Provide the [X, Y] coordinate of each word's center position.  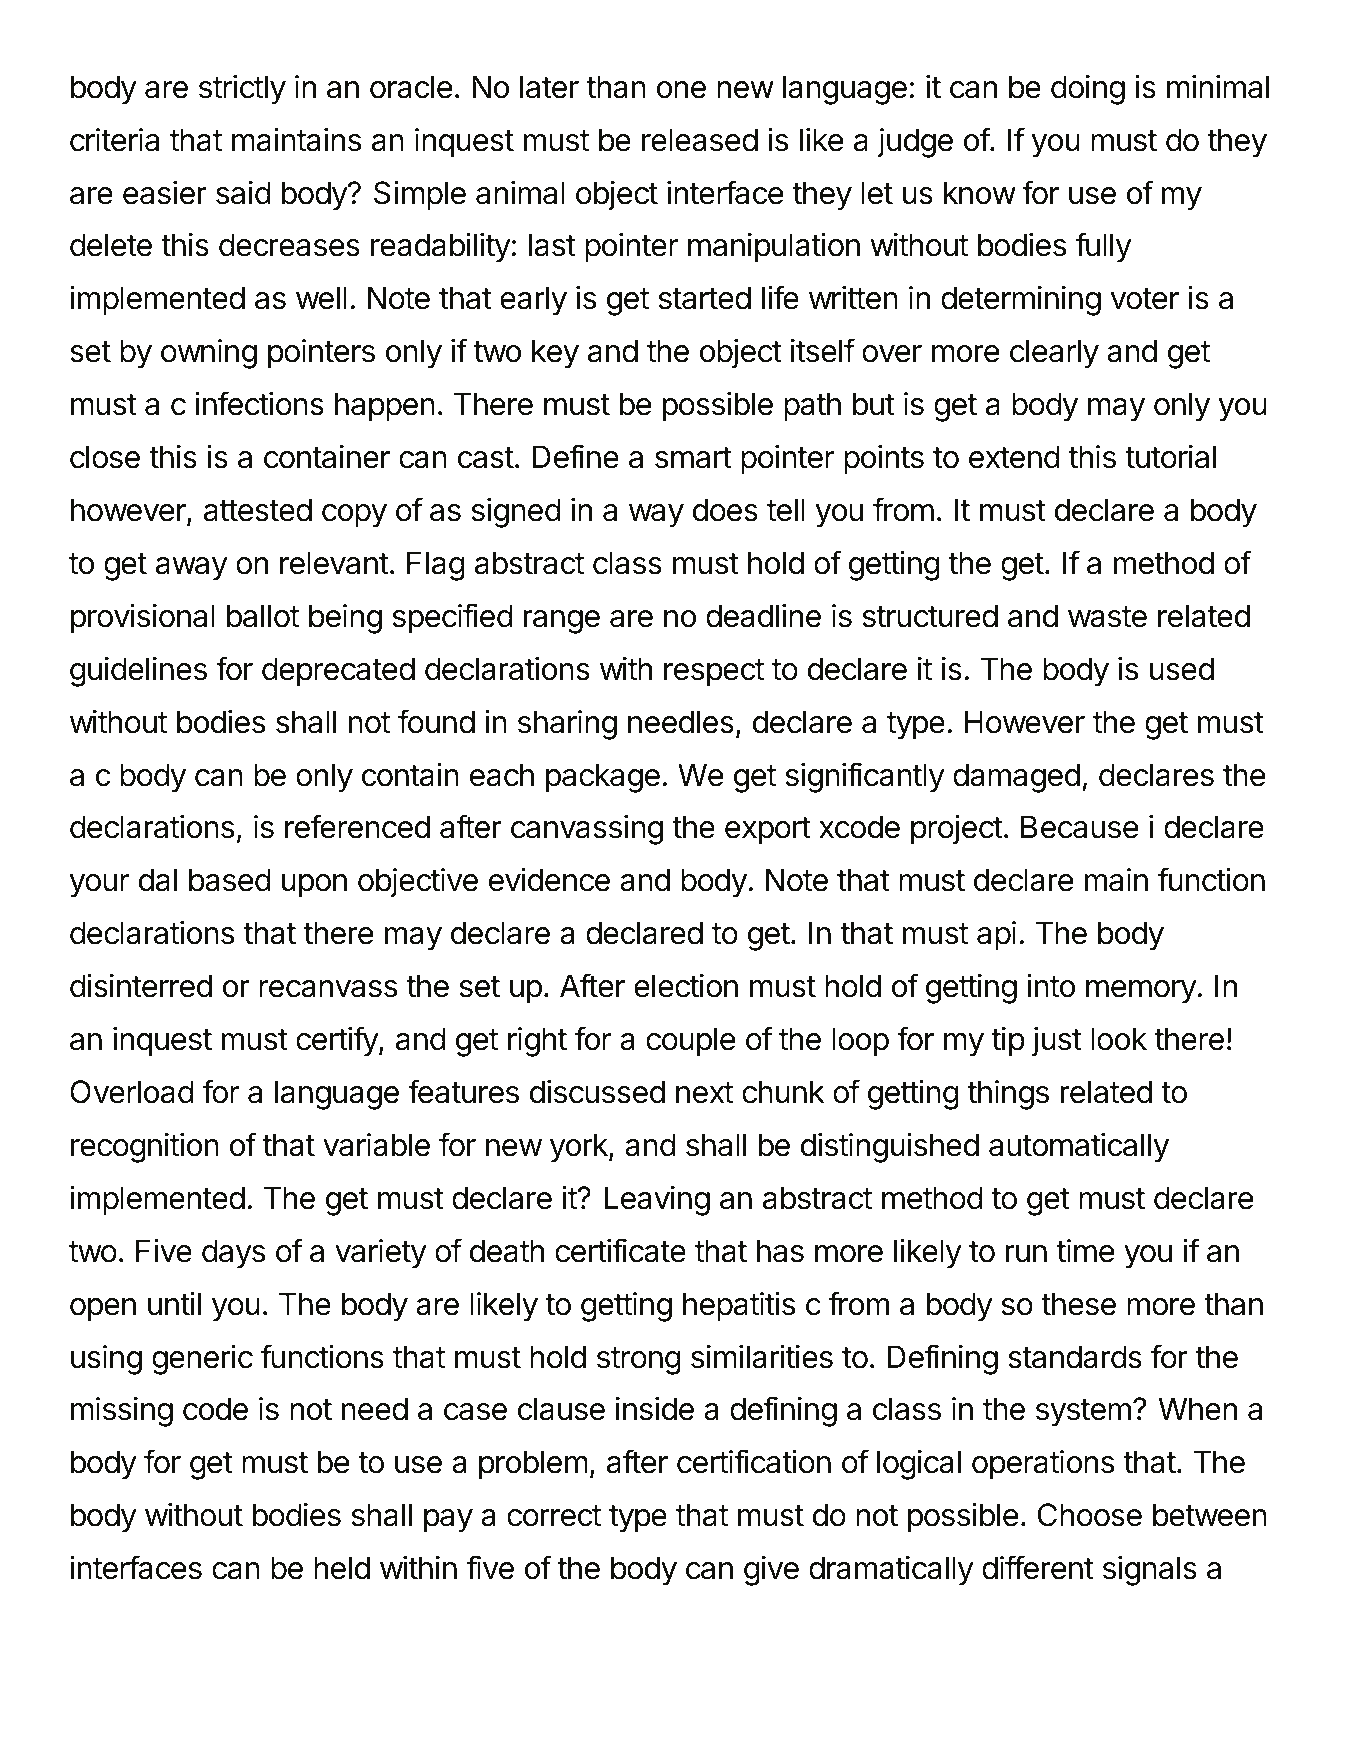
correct [554, 1516]
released [700, 140]
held [342, 1568]
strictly [242, 90]
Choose [1090, 1515]
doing [1088, 90]
